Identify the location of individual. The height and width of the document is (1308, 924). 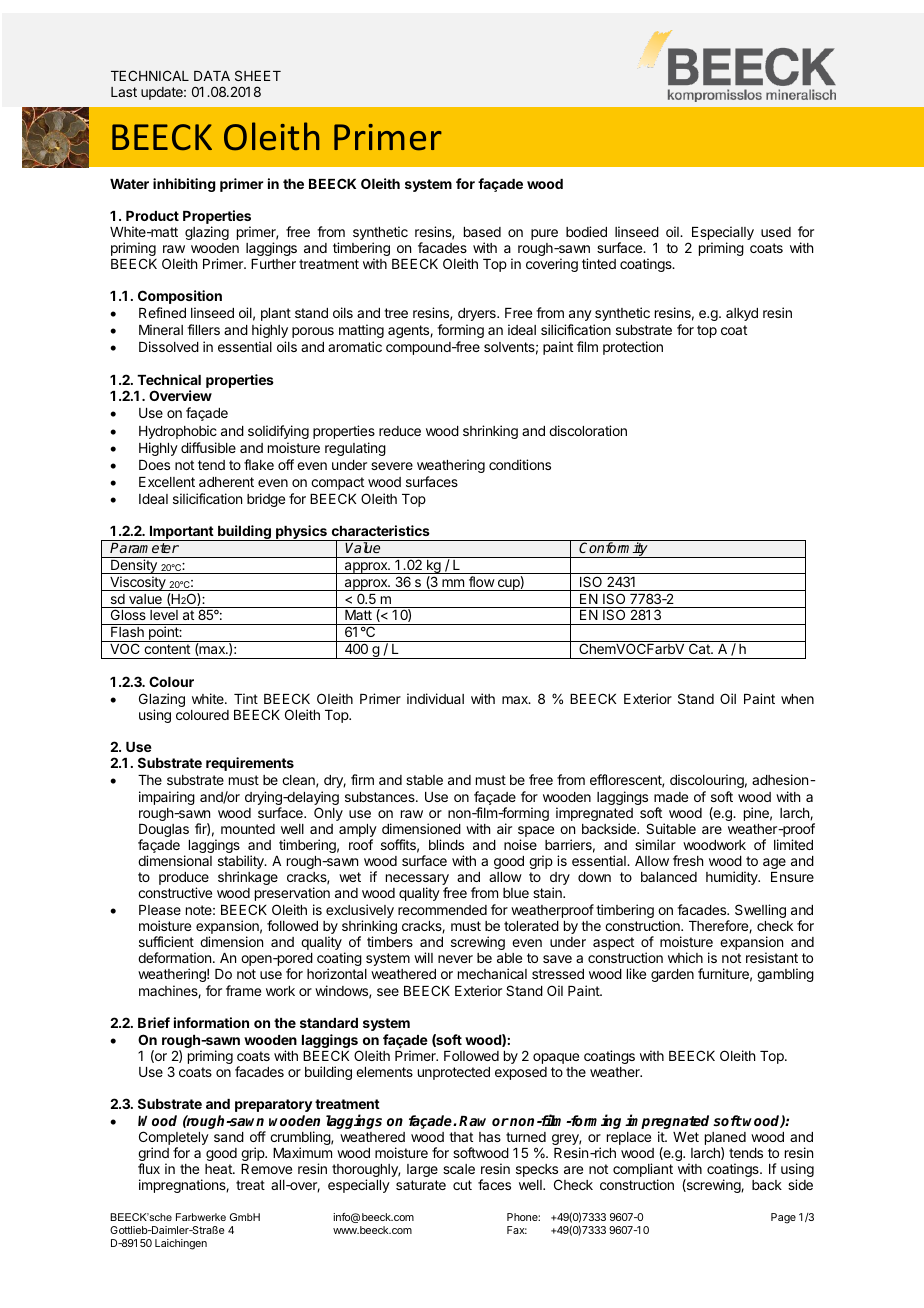
(435, 698).
